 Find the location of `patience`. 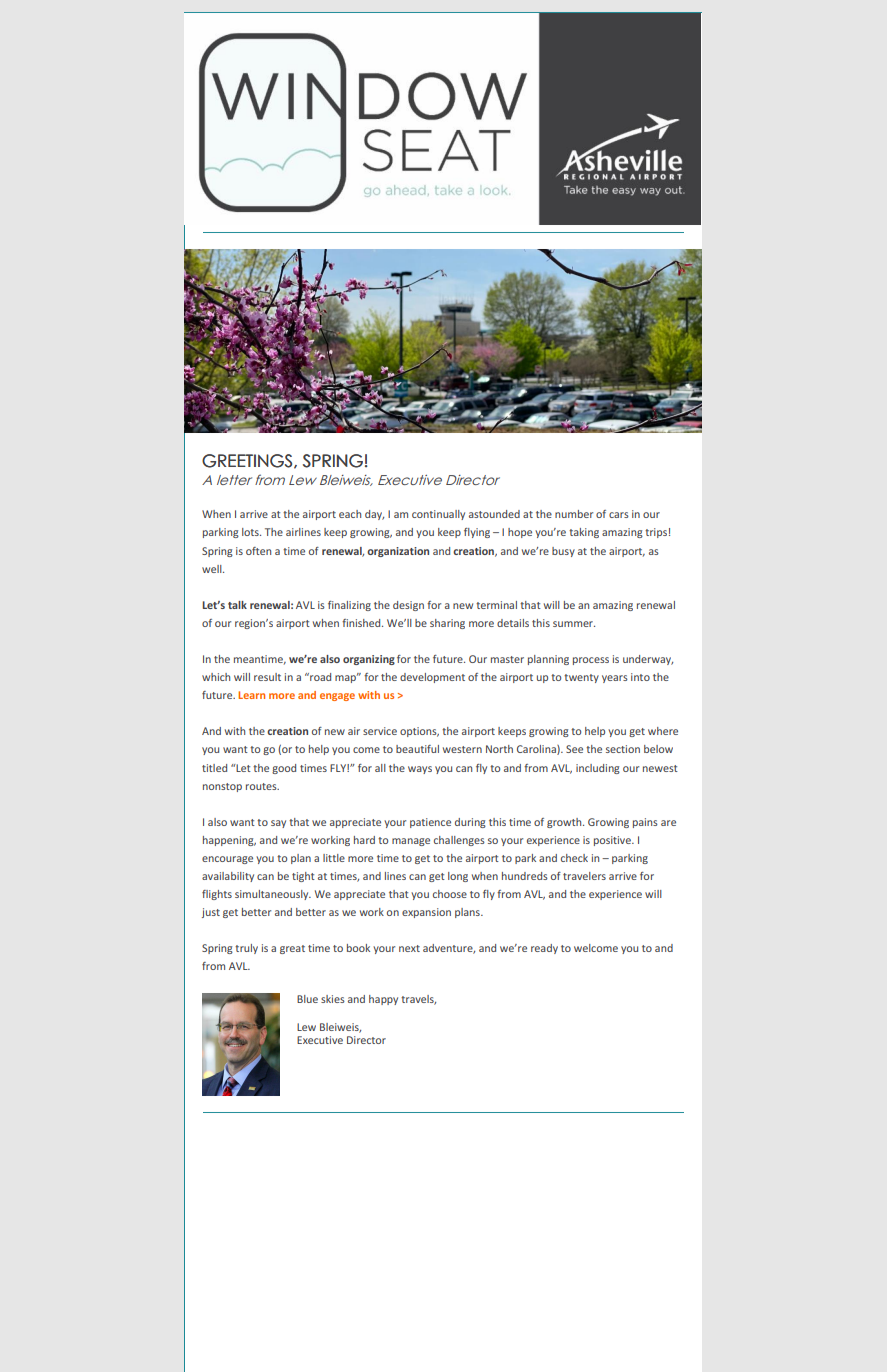

patience is located at coordinates (430, 823).
